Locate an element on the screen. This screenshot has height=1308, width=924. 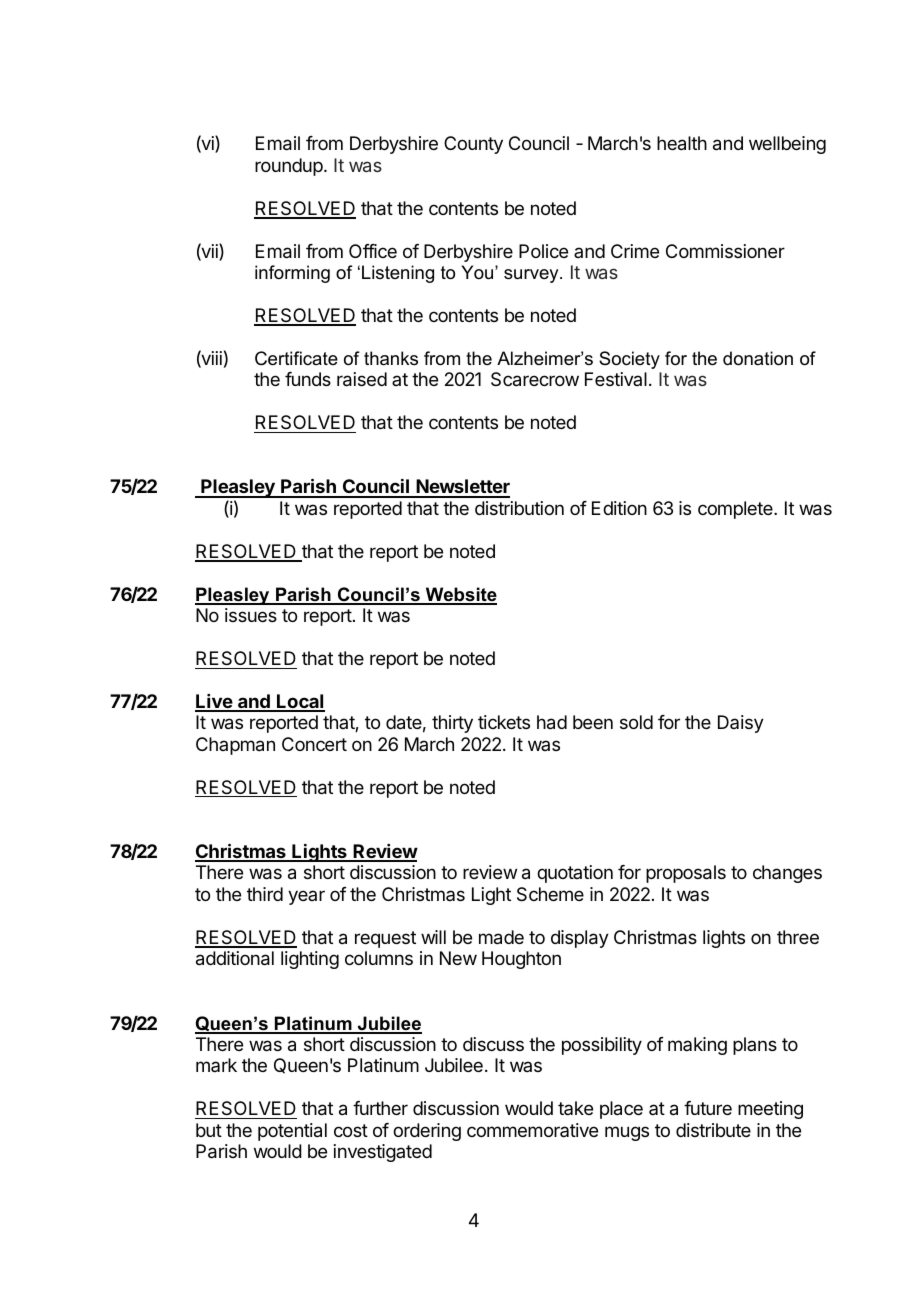
funds is located at coordinates (308, 379).
